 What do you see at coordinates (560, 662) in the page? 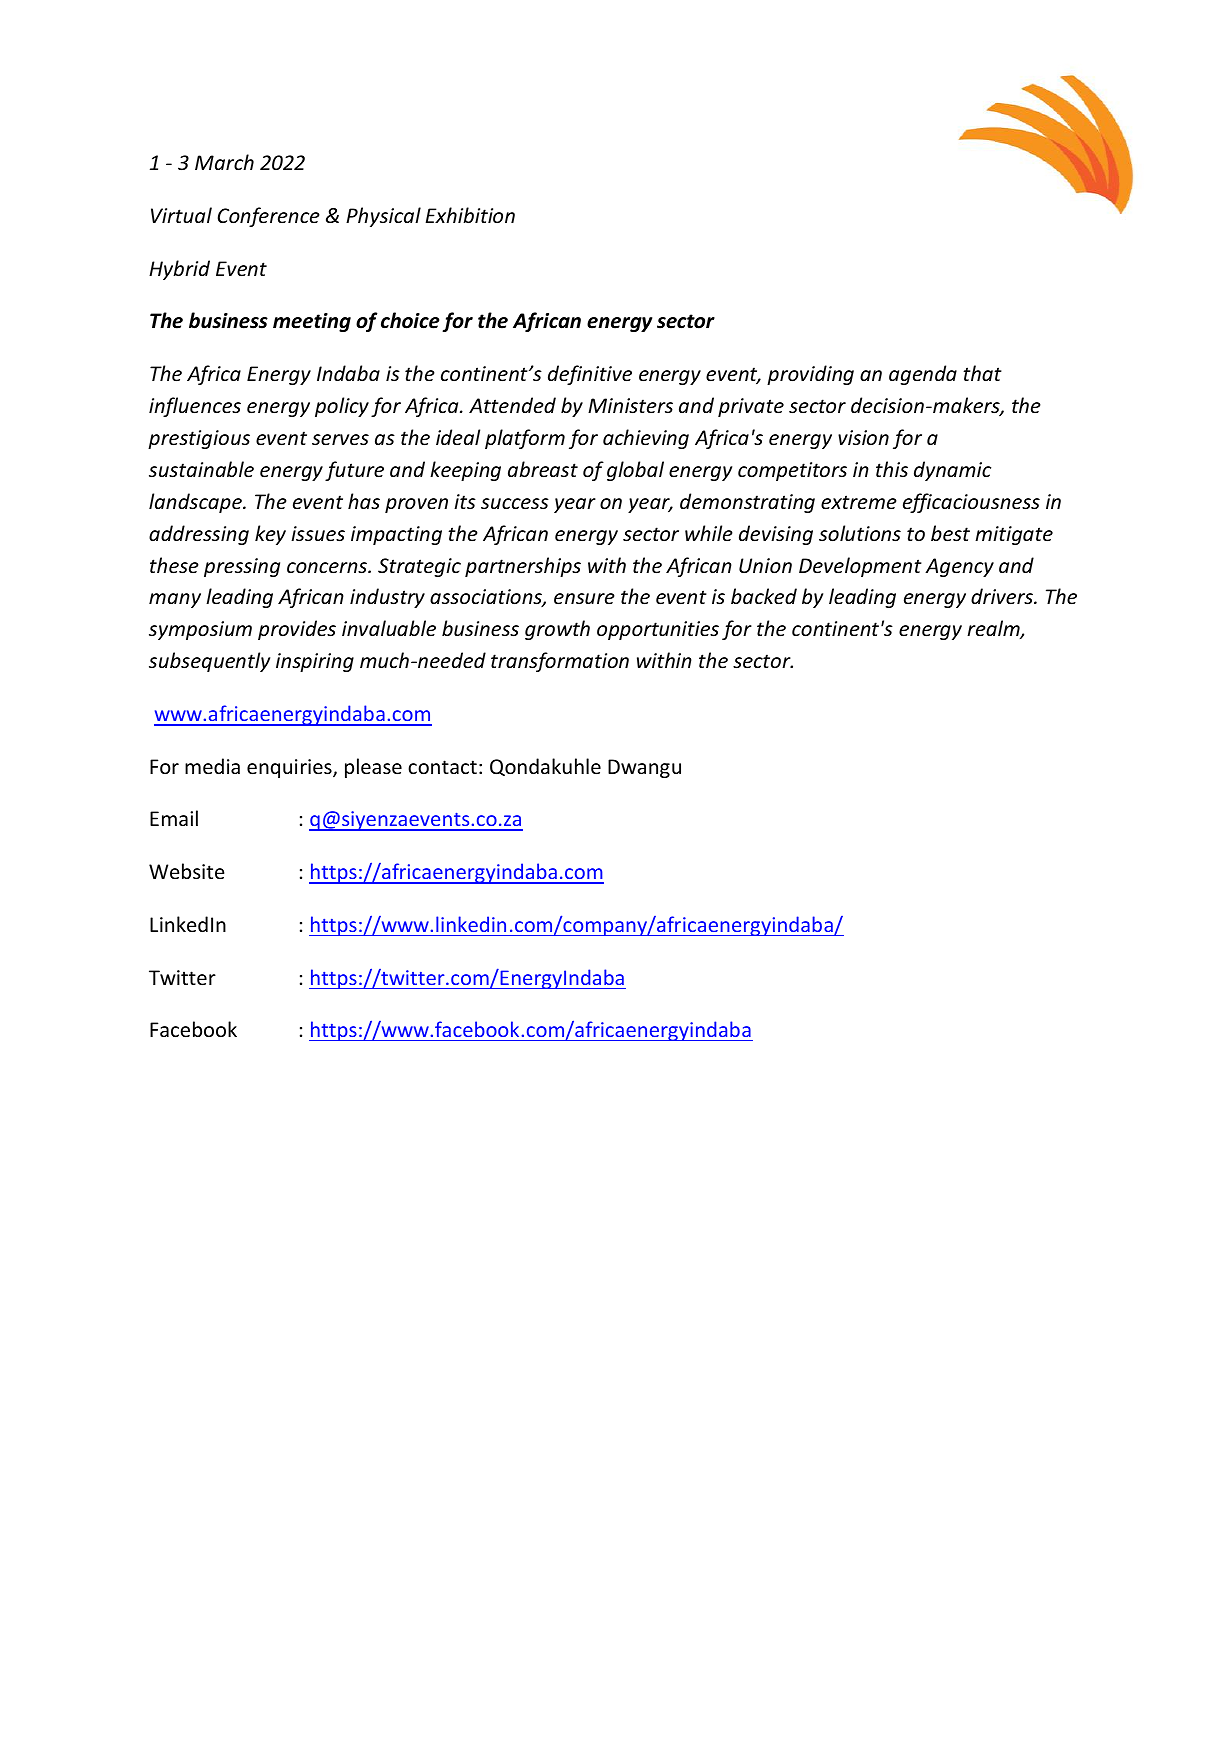
I see `transformation` at bounding box center [560, 662].
